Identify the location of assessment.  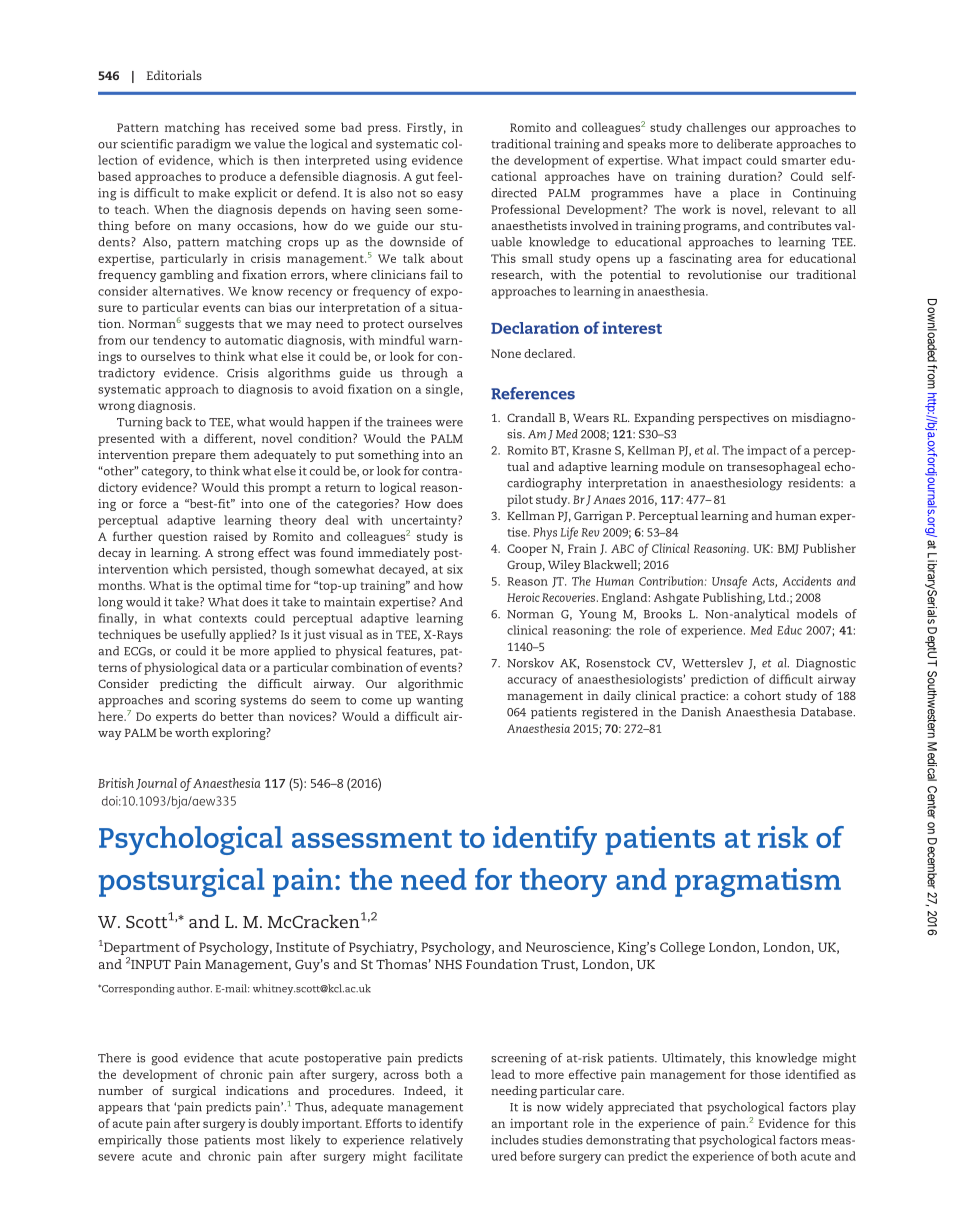
(372, 839).
